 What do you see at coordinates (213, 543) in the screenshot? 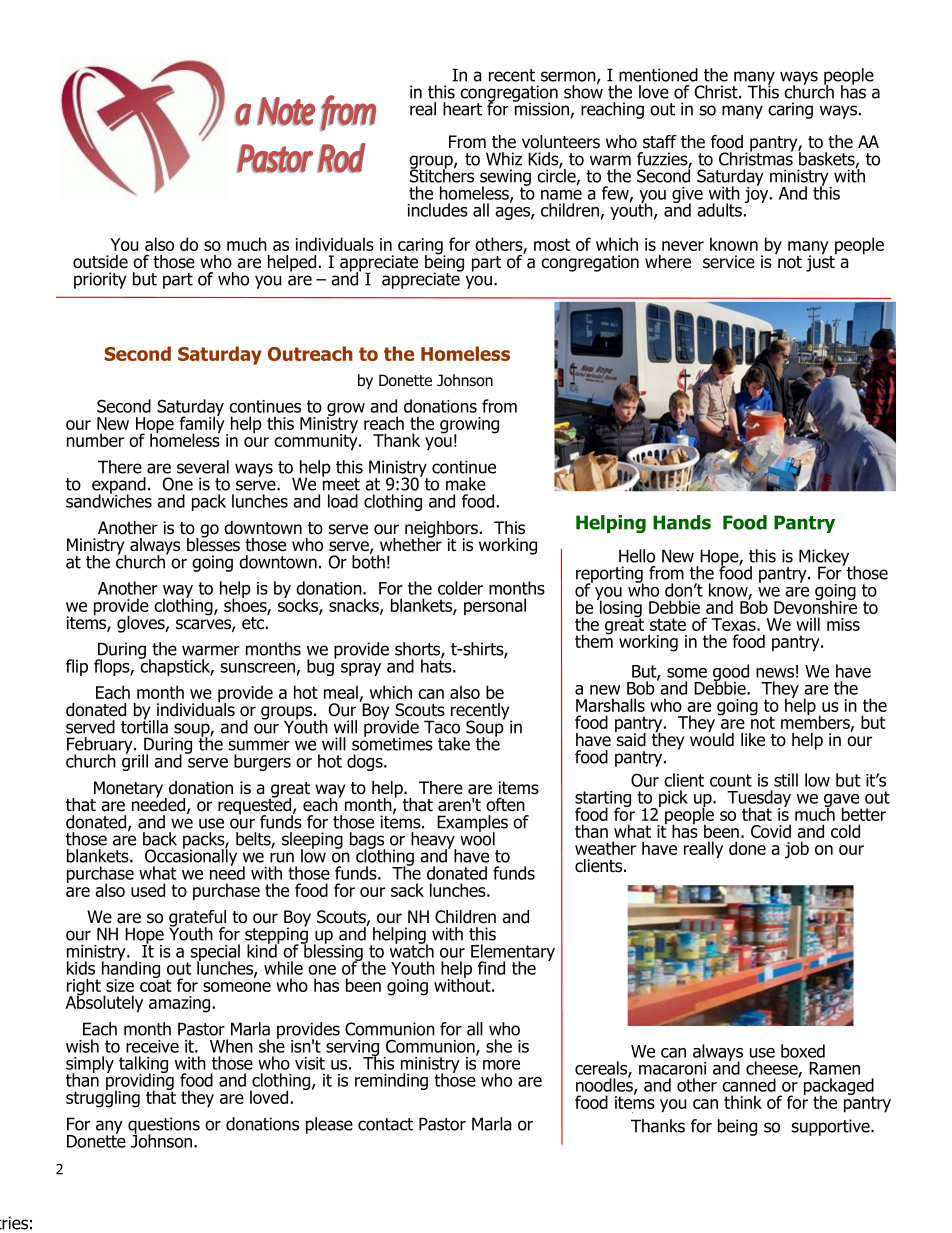
I see `blesses` at bounding box center [213, 543].
